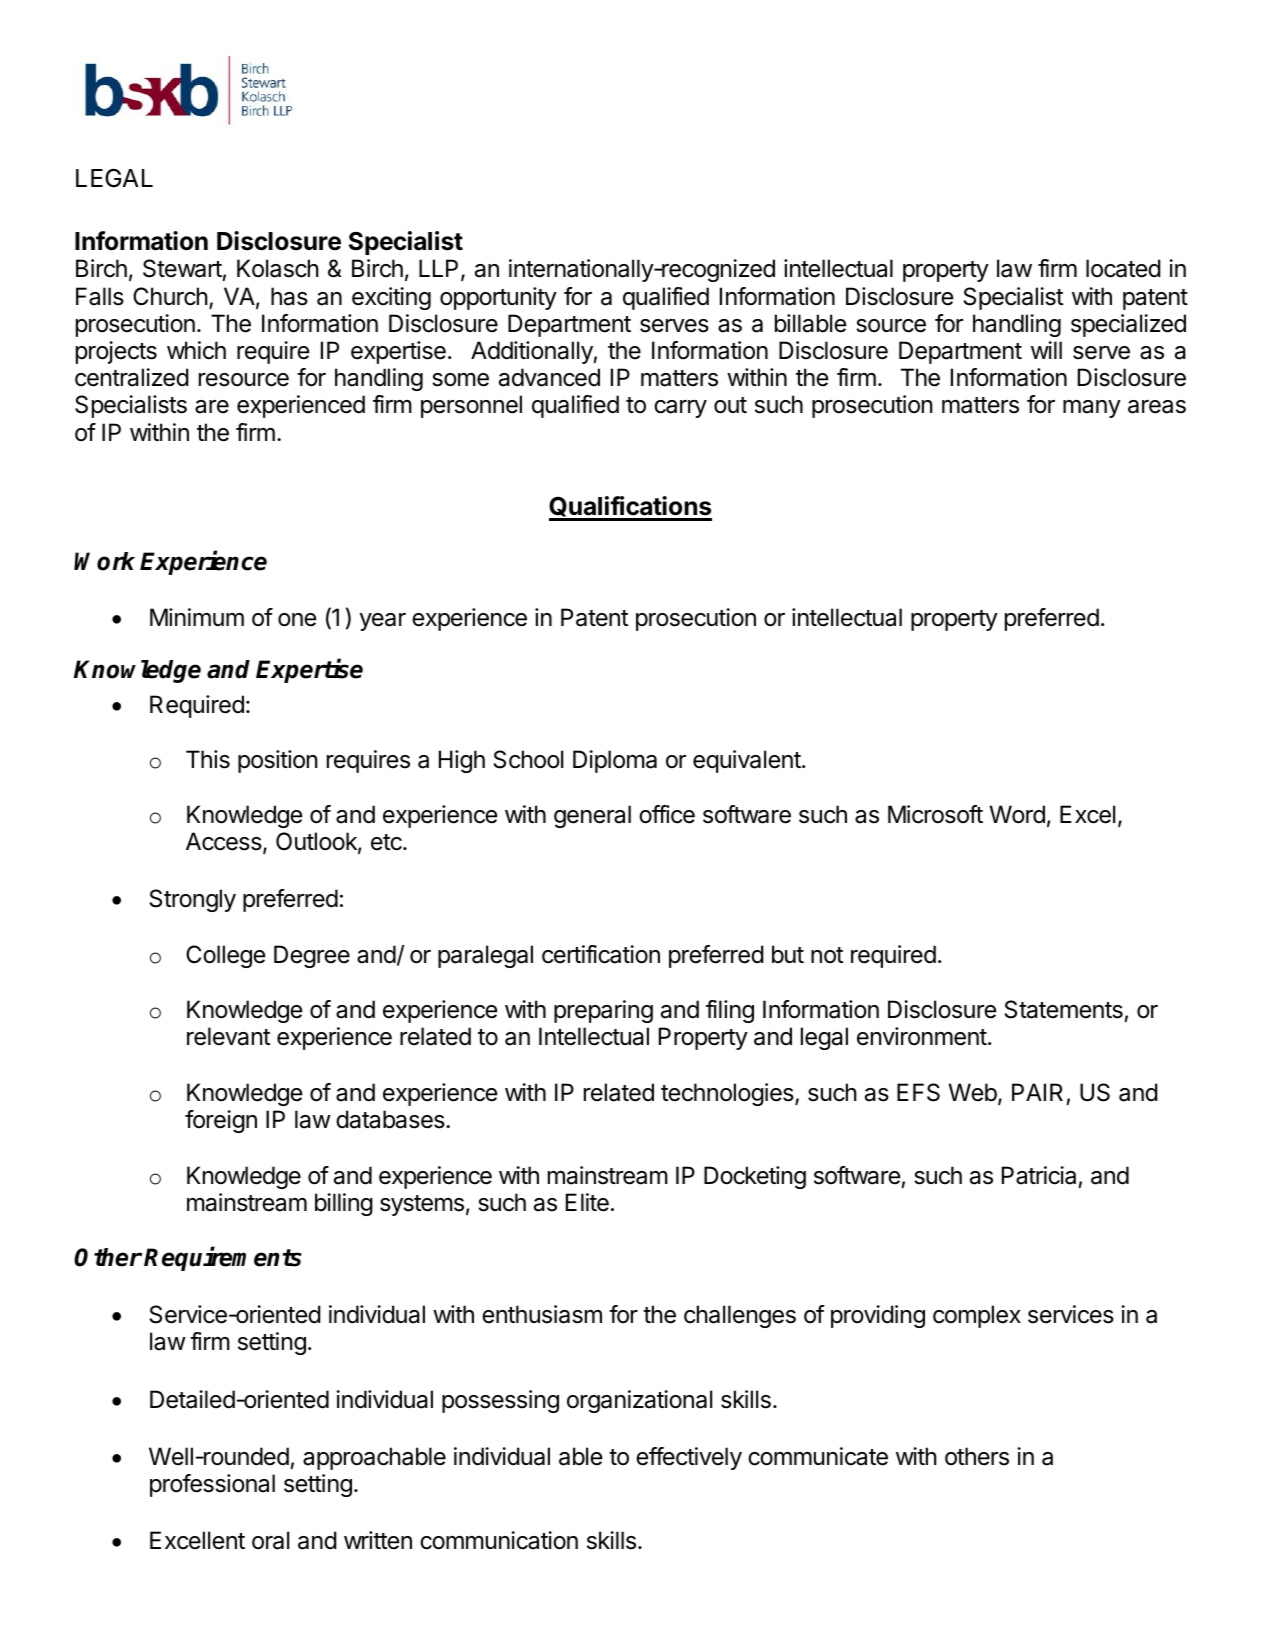  I want to click on billing, so click(344, 1204).
